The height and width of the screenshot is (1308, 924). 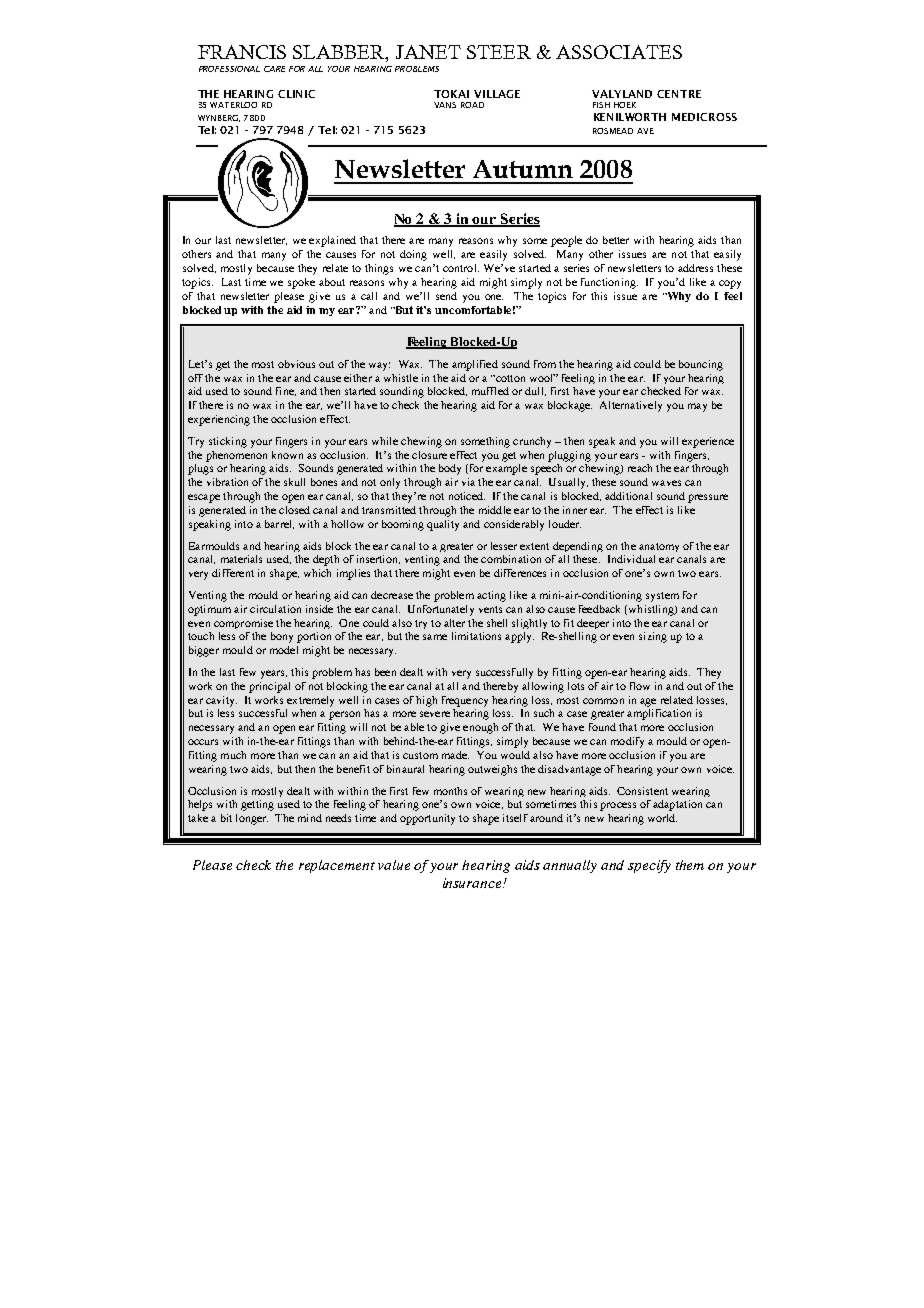 I want to click on CENTRE, so click(x=679, y=94).
